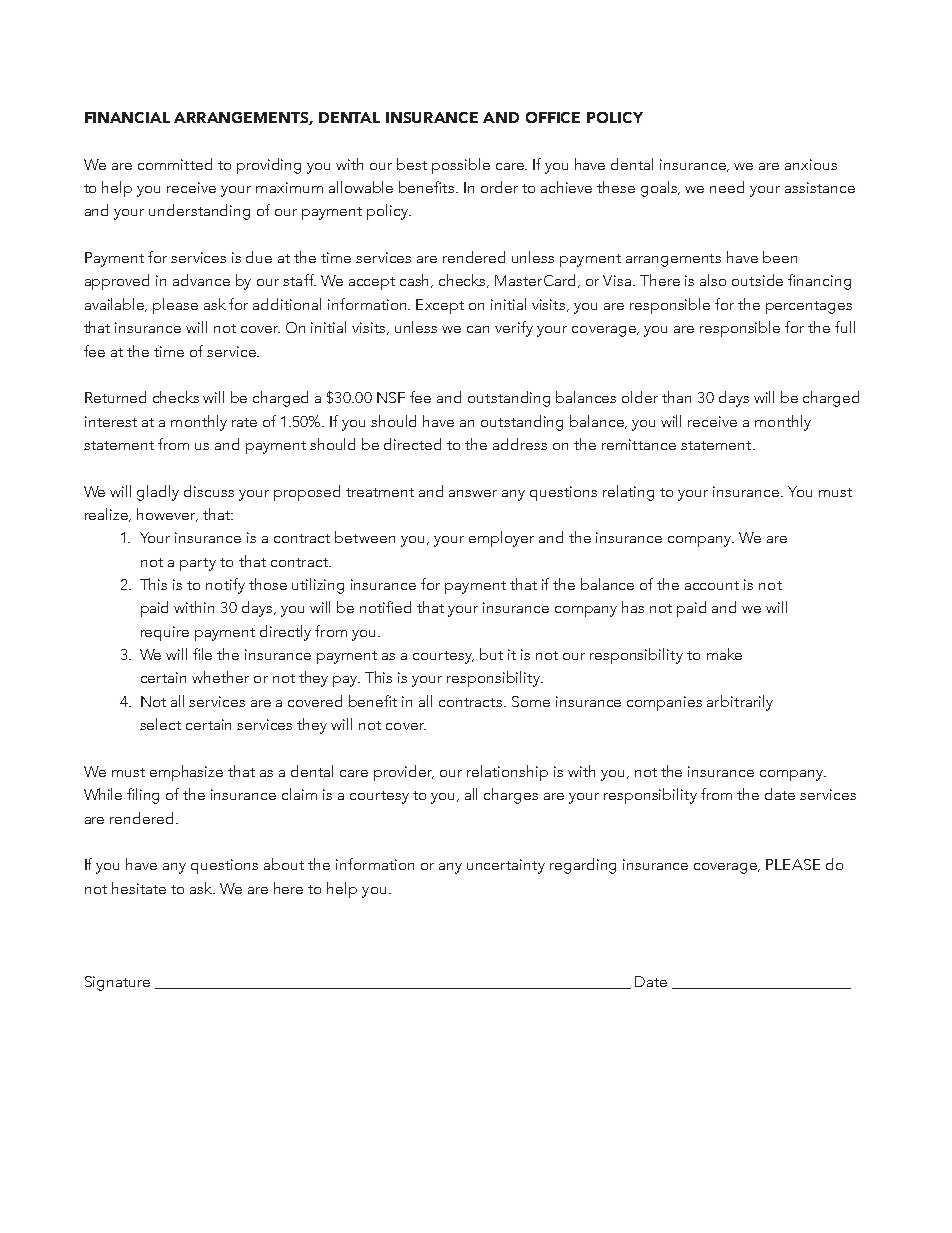 The width and height of the screenshot is (952, 1233). Describe the element at coordinates (117, 983) in the screenshot. I see `Signature` at that location.
